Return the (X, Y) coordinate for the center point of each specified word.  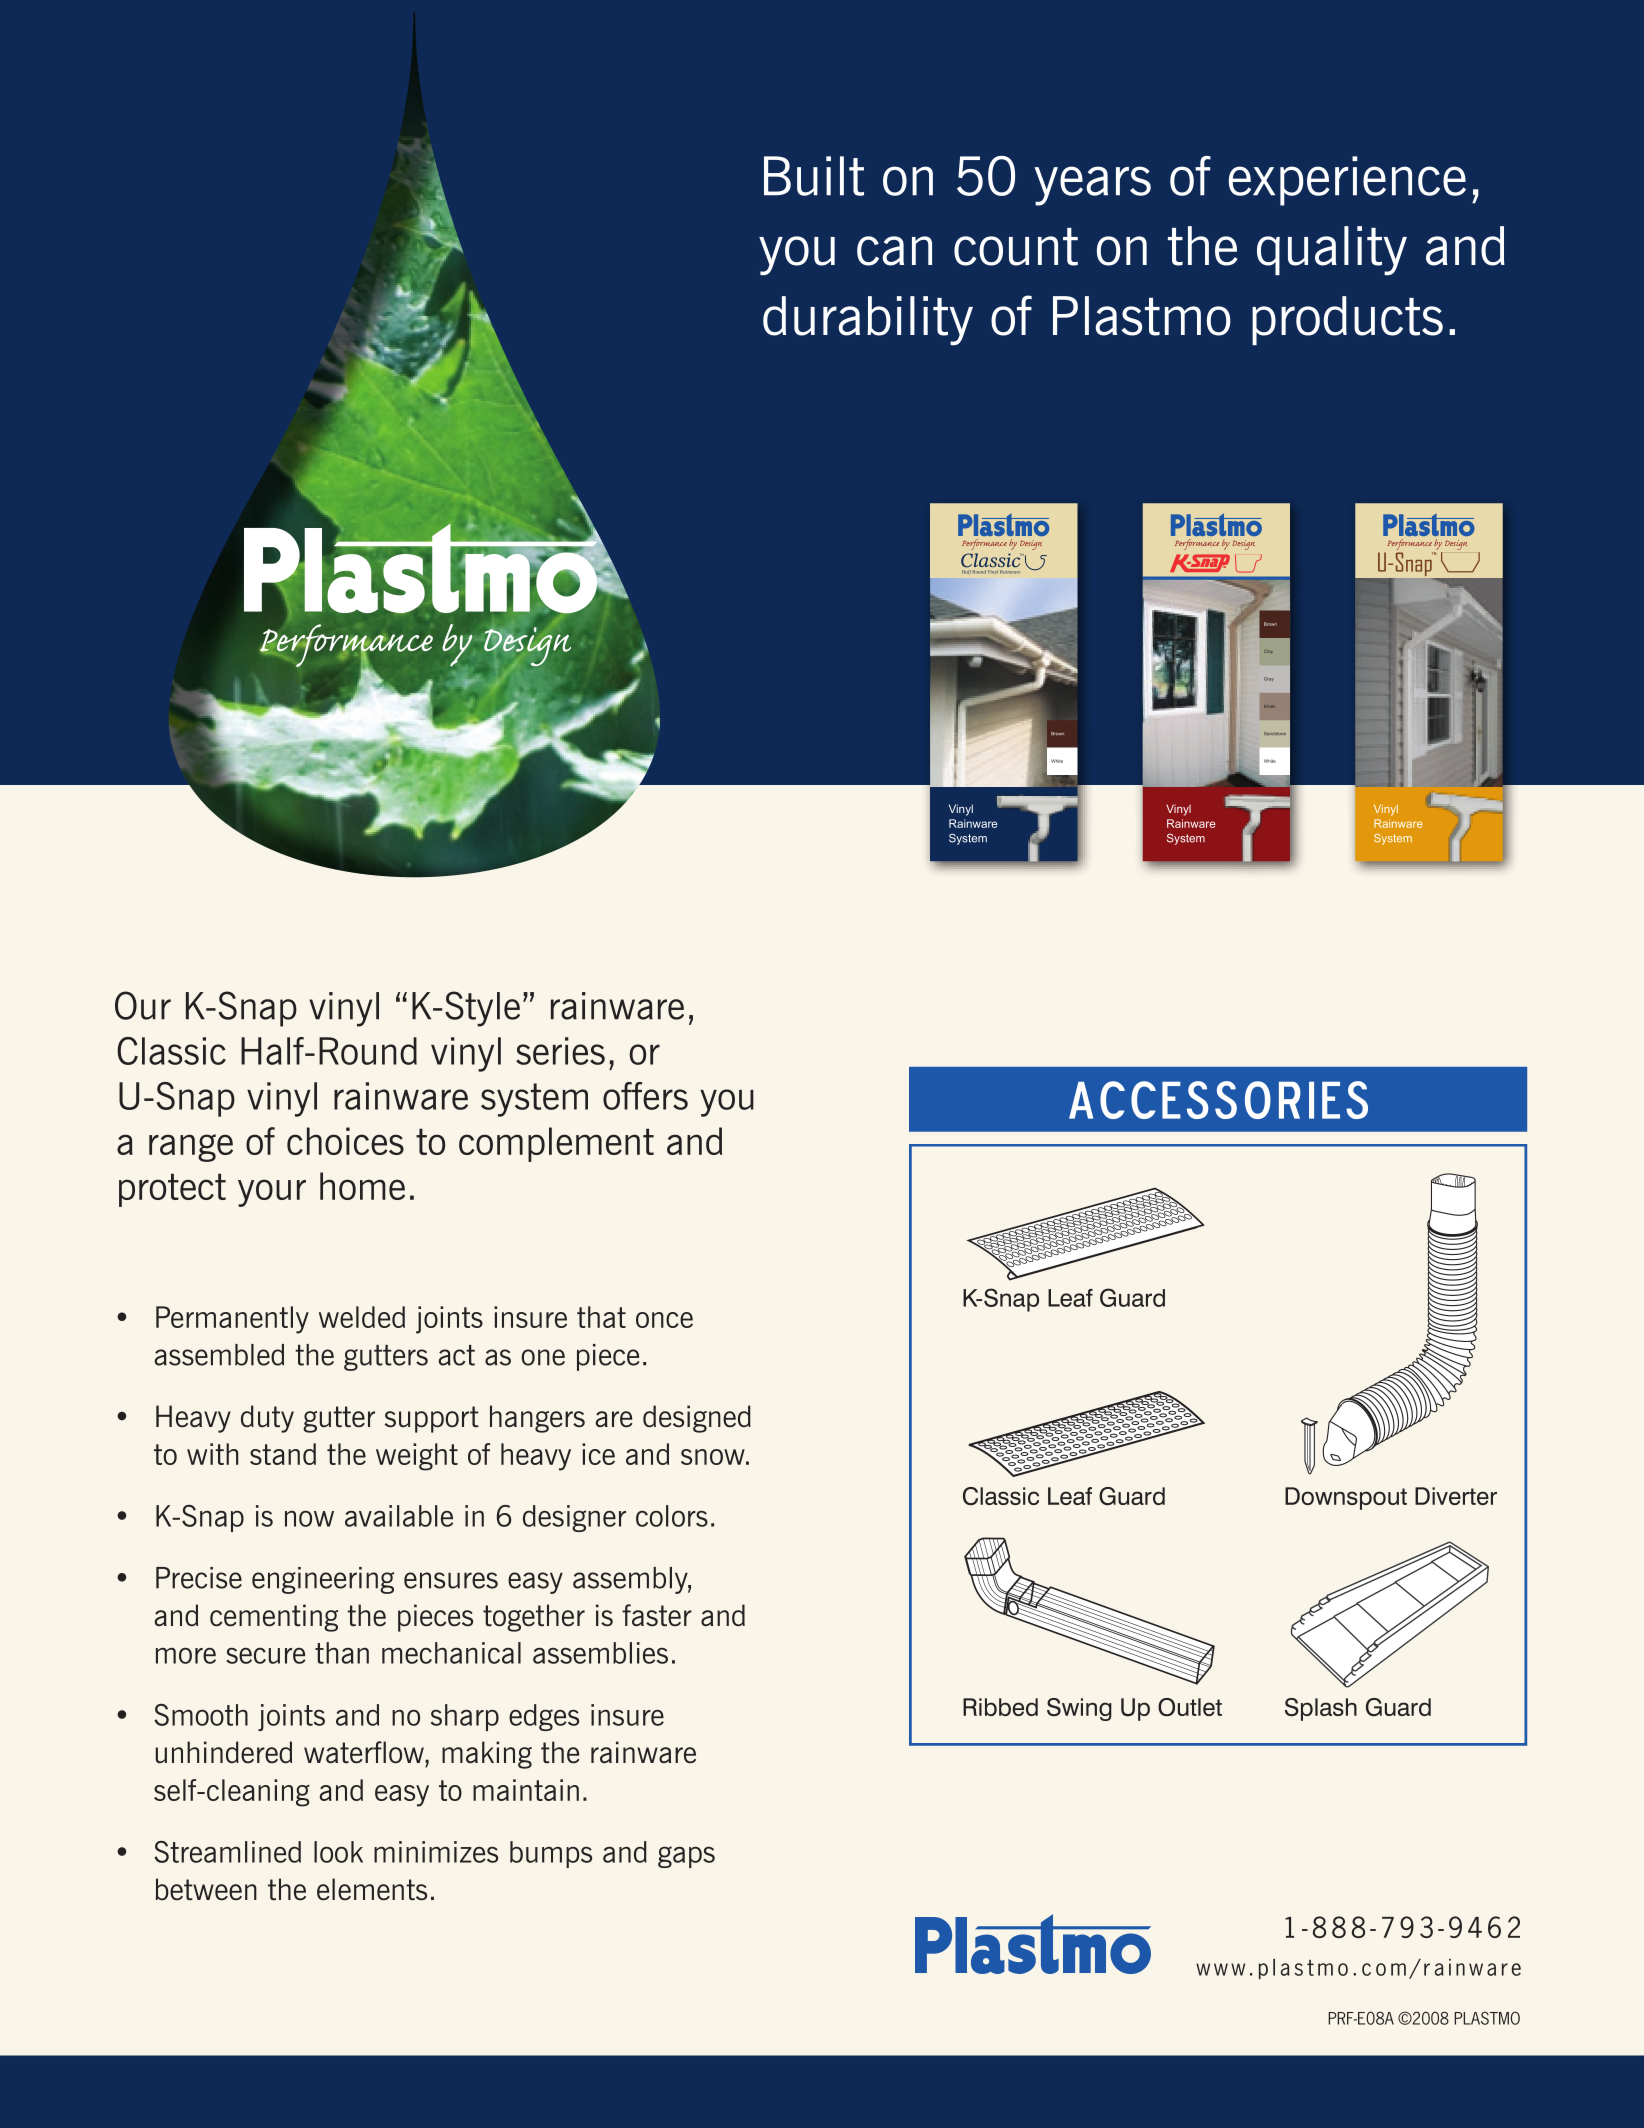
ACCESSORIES (1218, 1100)
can (894, 251)
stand (283, 1454)
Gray (1269, 679)
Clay (1268, 652)
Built (814, 176)
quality (1332, 251)
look (338, 1852)
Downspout (1346, 1498)
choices (345, 1141)
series (560, 1051)
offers (645, 1096)
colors (672, 1516)
